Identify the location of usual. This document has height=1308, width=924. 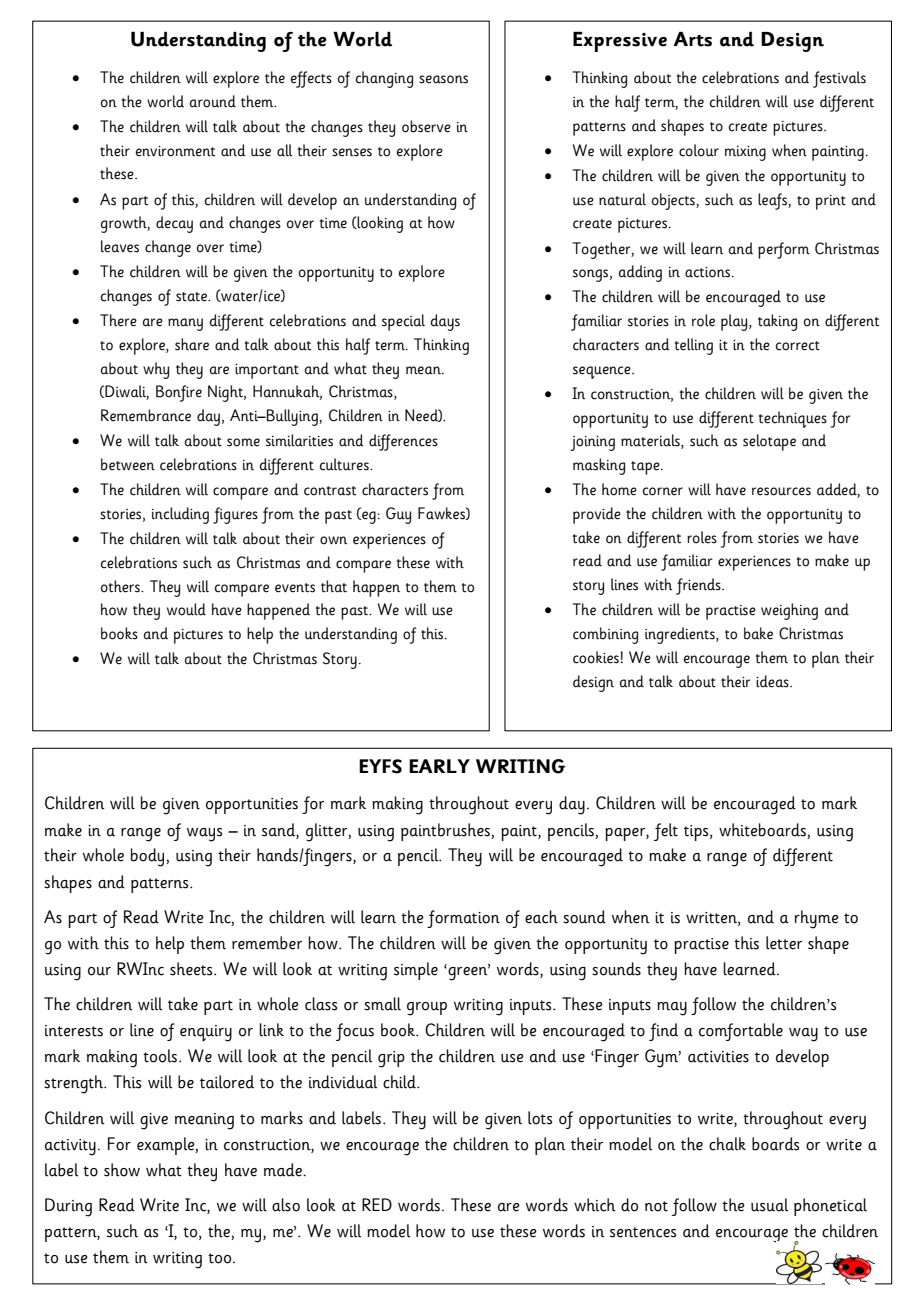
(769, 1205).
